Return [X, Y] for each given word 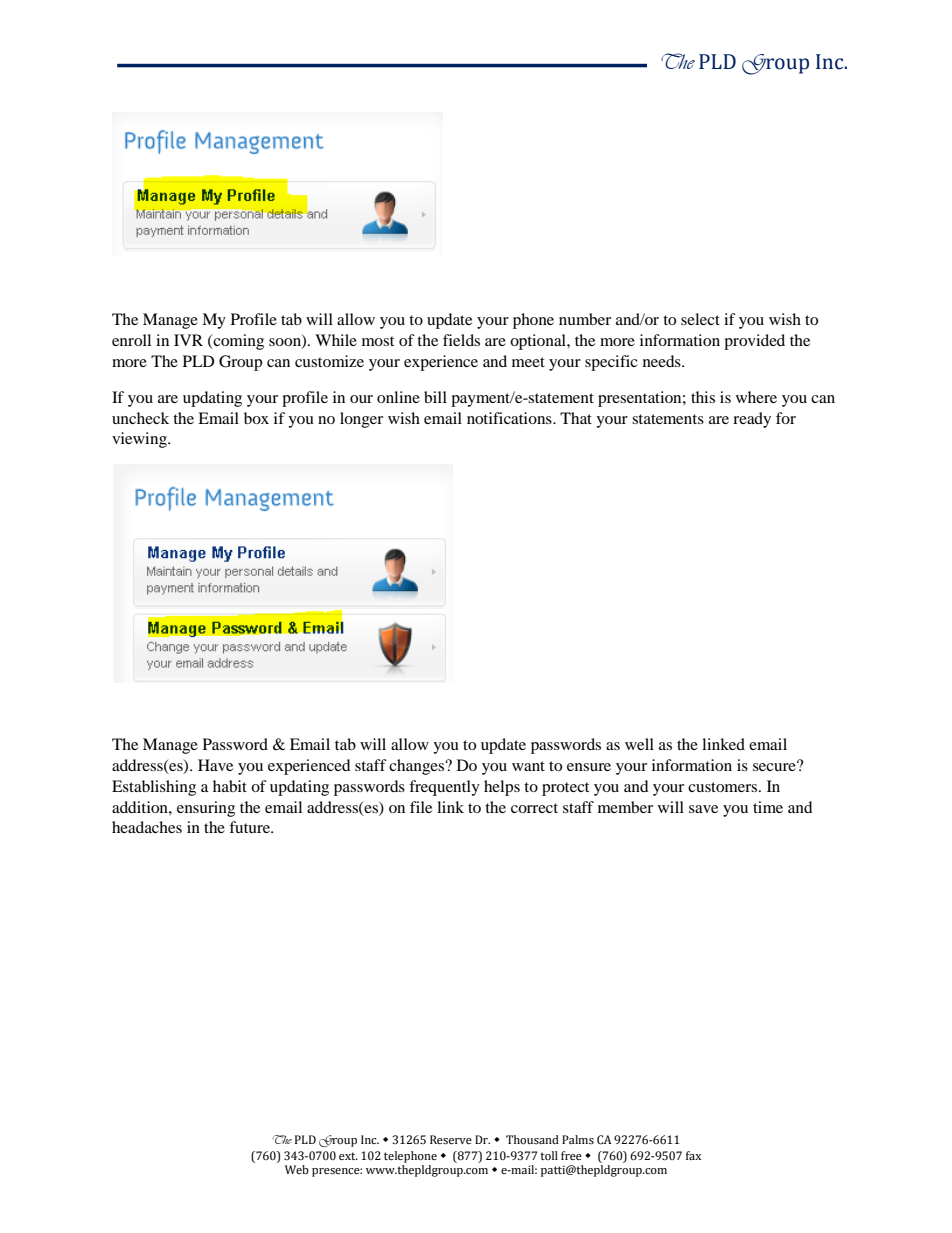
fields [461, 340]
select [700, 319]
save [703, 809]
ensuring [206, 809]
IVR [188, 340]
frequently [444, 788]
